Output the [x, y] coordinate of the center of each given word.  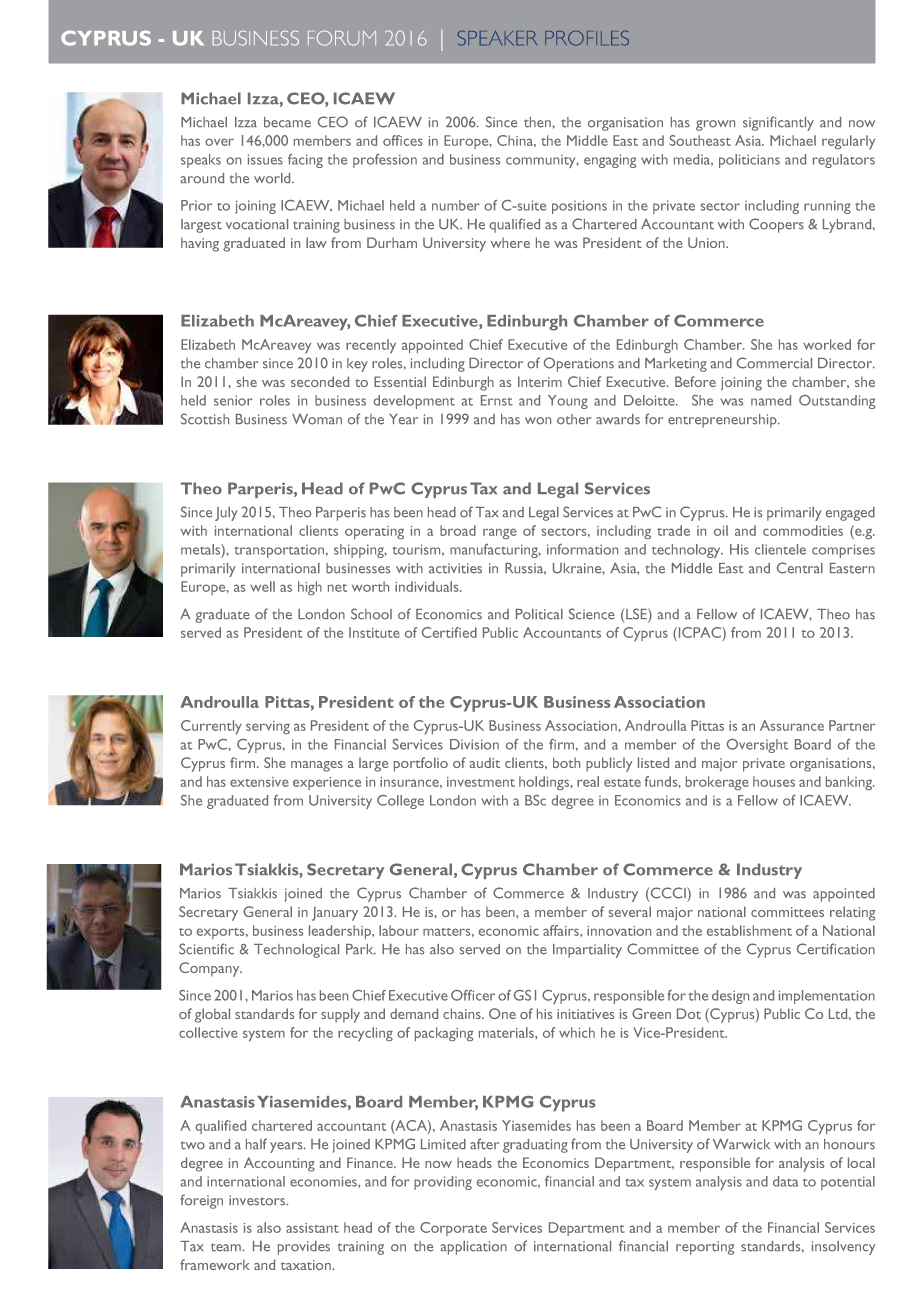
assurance [792, 725]
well [262, 586]
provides [304, 1248]
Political [539, 614]
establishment [749, 930]
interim [540, 381]
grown [715, 125]
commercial [774, 363]
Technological [296, 951]
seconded [320, 381]
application [474, 1248]
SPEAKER [497, 38]
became [287, 122]
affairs [562, 930]
